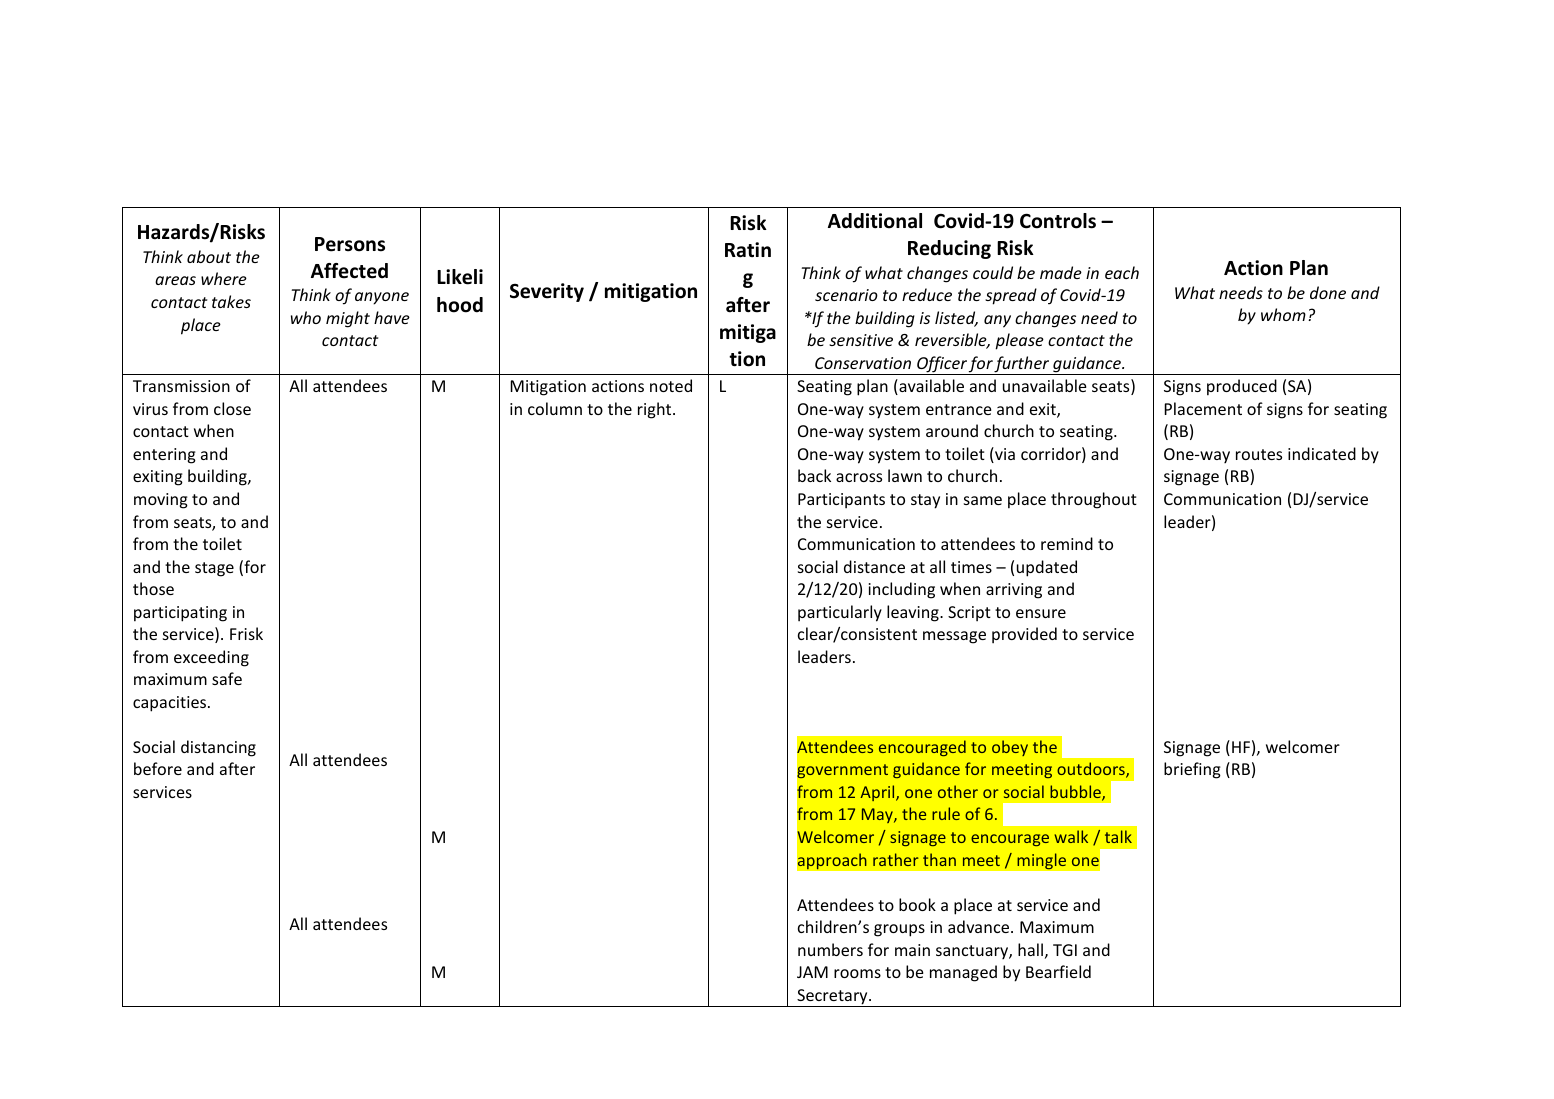  I want to click on distancing, so click(218, 748).
